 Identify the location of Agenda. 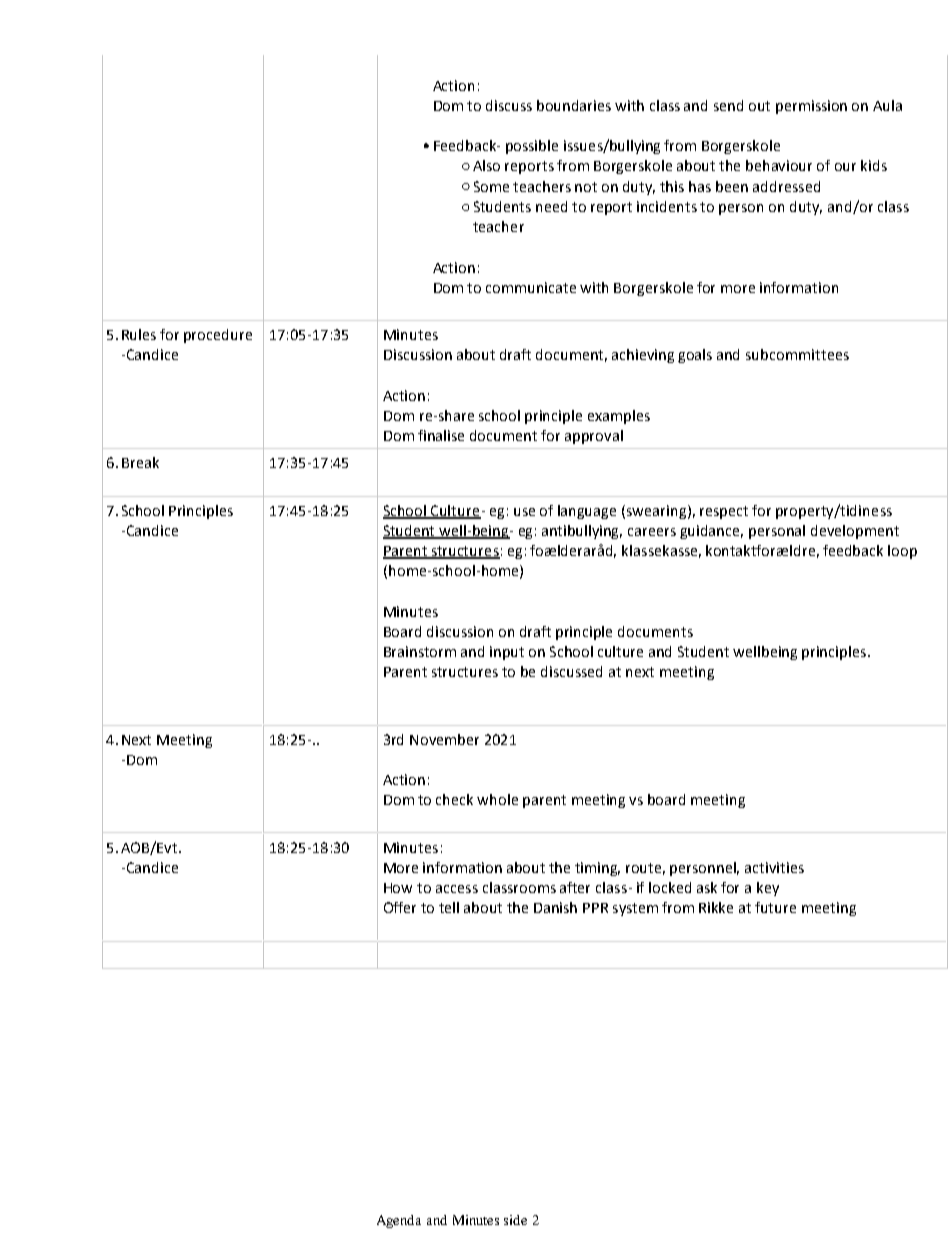
(399, 1221).
